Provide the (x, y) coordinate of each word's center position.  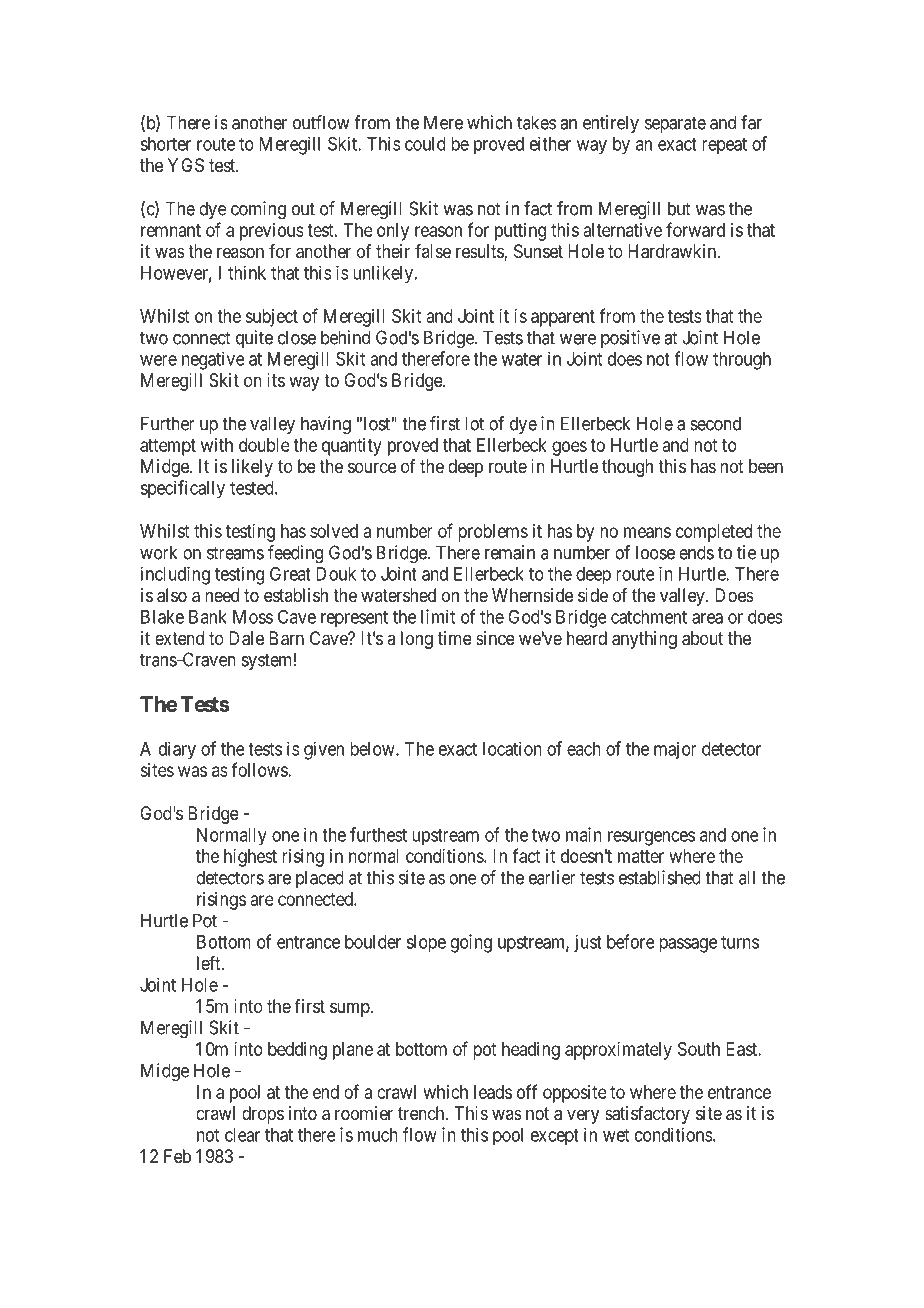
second (715, 423)
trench (422, 1113)
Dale (246, 638)
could (425, 144)
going (471, 943)
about (702, 638)
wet (616, 1135)
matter (641, 856)
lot (474, 423)
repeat (724, 146)
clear (242, 1135)
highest (250, 858)
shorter (165, 144)
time (455, 638)
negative (213, 360)
